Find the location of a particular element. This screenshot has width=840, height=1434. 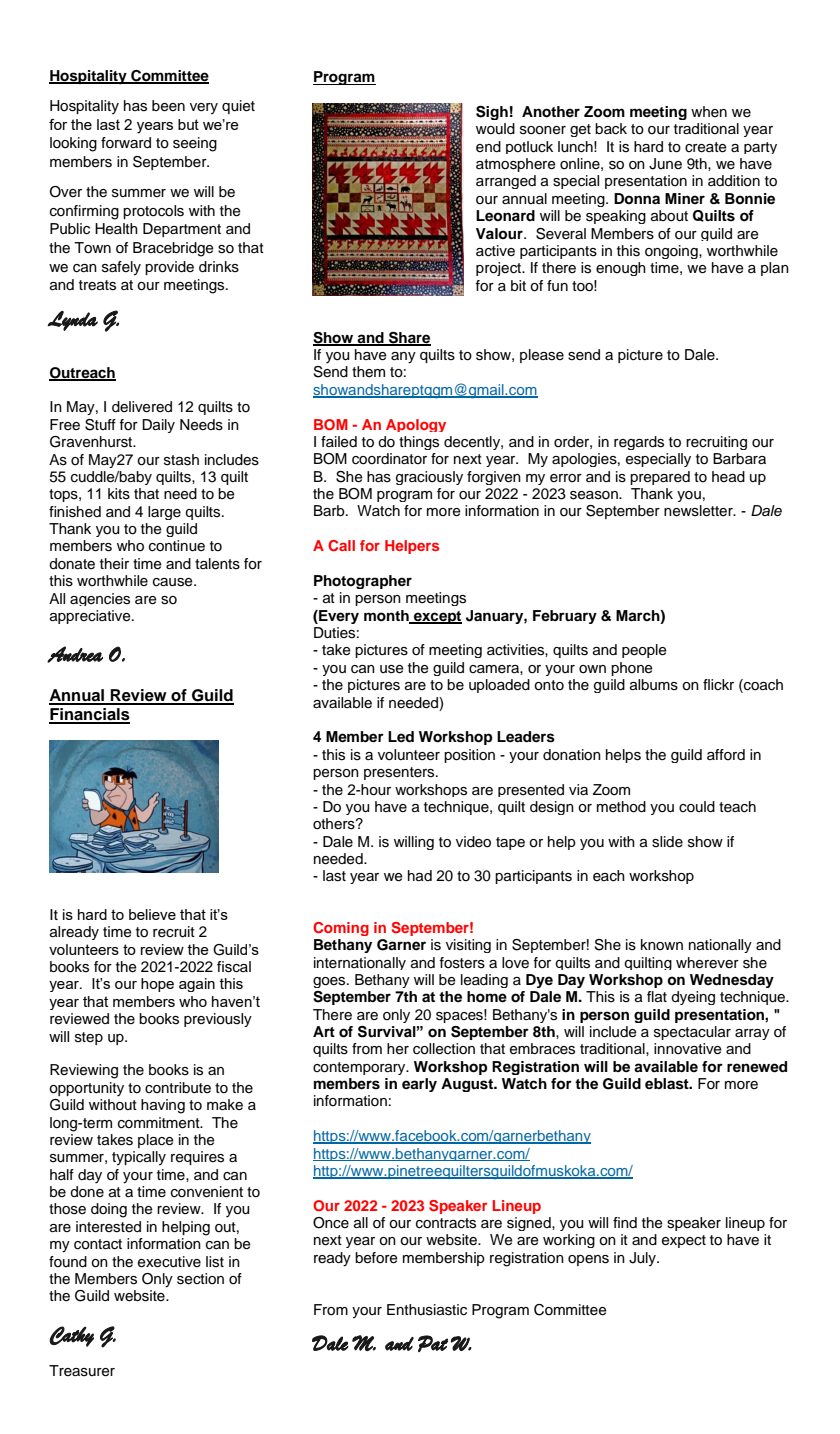

Andrea is located at coordinates (75, 654).
